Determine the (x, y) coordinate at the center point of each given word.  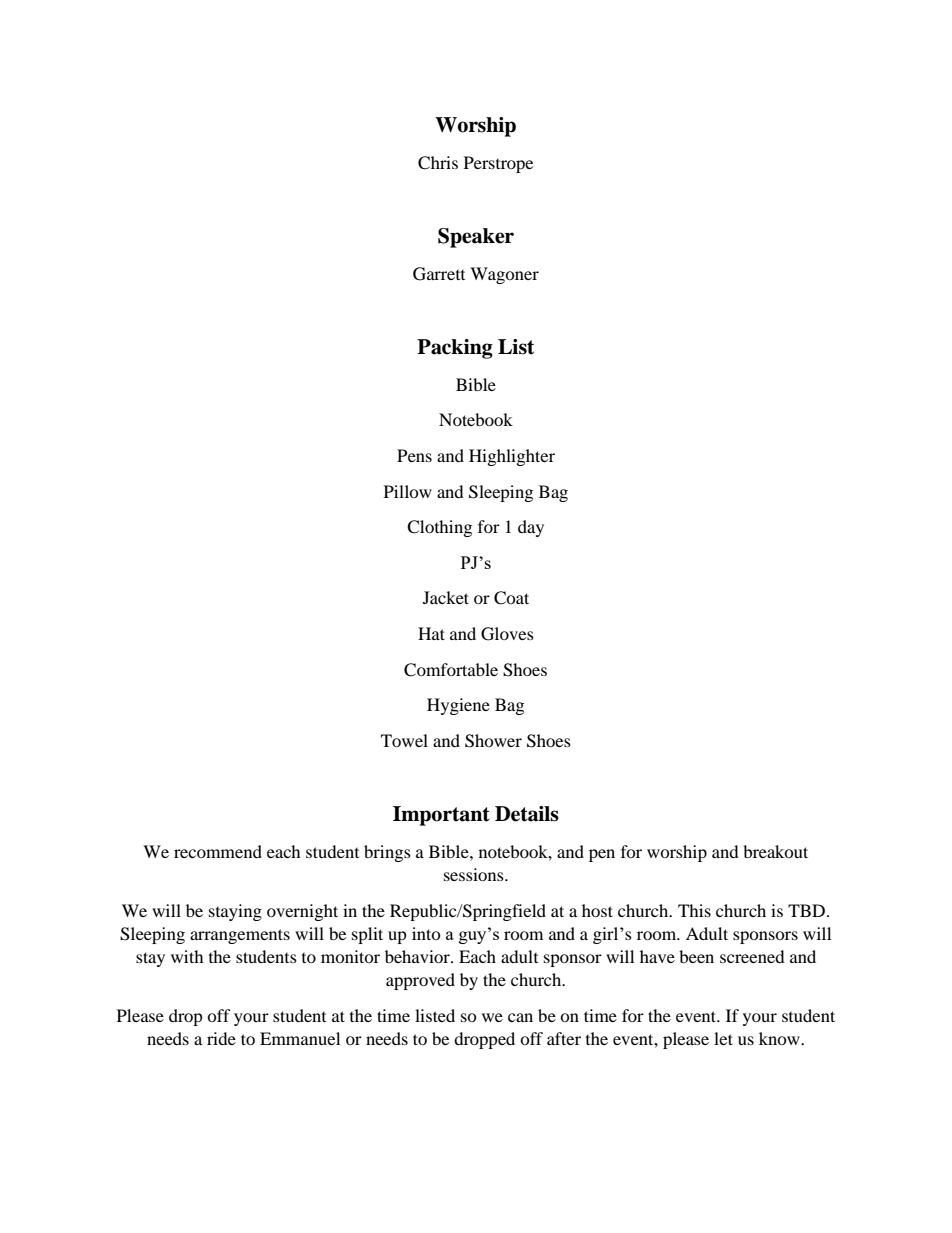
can (520, 1017)
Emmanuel (300, 1038)
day (531, 528)
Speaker (476, 238)
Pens (414, 455)
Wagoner (504, 275)
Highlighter (512, 457)
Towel (404, 740)
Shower (493, 741)
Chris (438, 163)
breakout (775, 851)
